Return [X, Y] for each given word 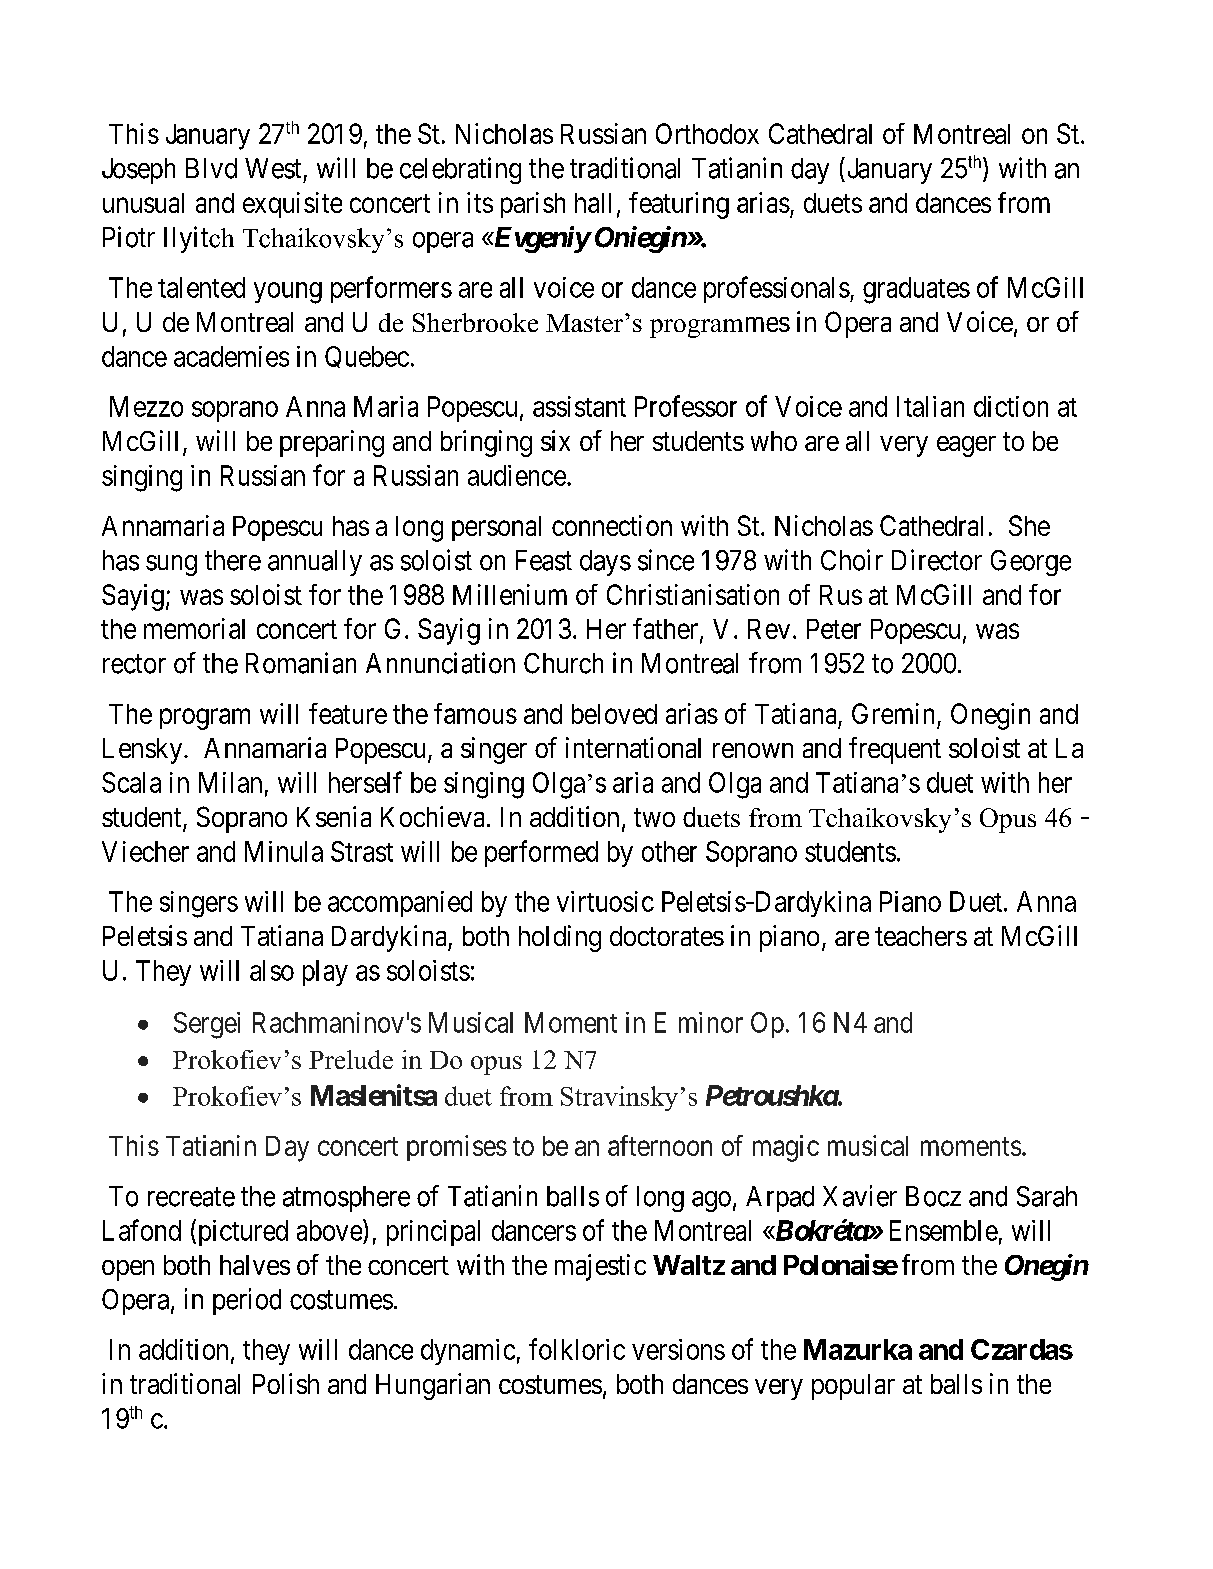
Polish [286, 1383]
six [555, 440]
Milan [230, 782]
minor [711, 1022]
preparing [332, 443]
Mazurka [858, 1349]
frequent [895, 750]
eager [966, 446]
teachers [921, 936]
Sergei [207, 1025]
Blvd [211, 168]
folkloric [577, 1349]
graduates [916, 290]
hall [593, 203]
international [633, 747]
